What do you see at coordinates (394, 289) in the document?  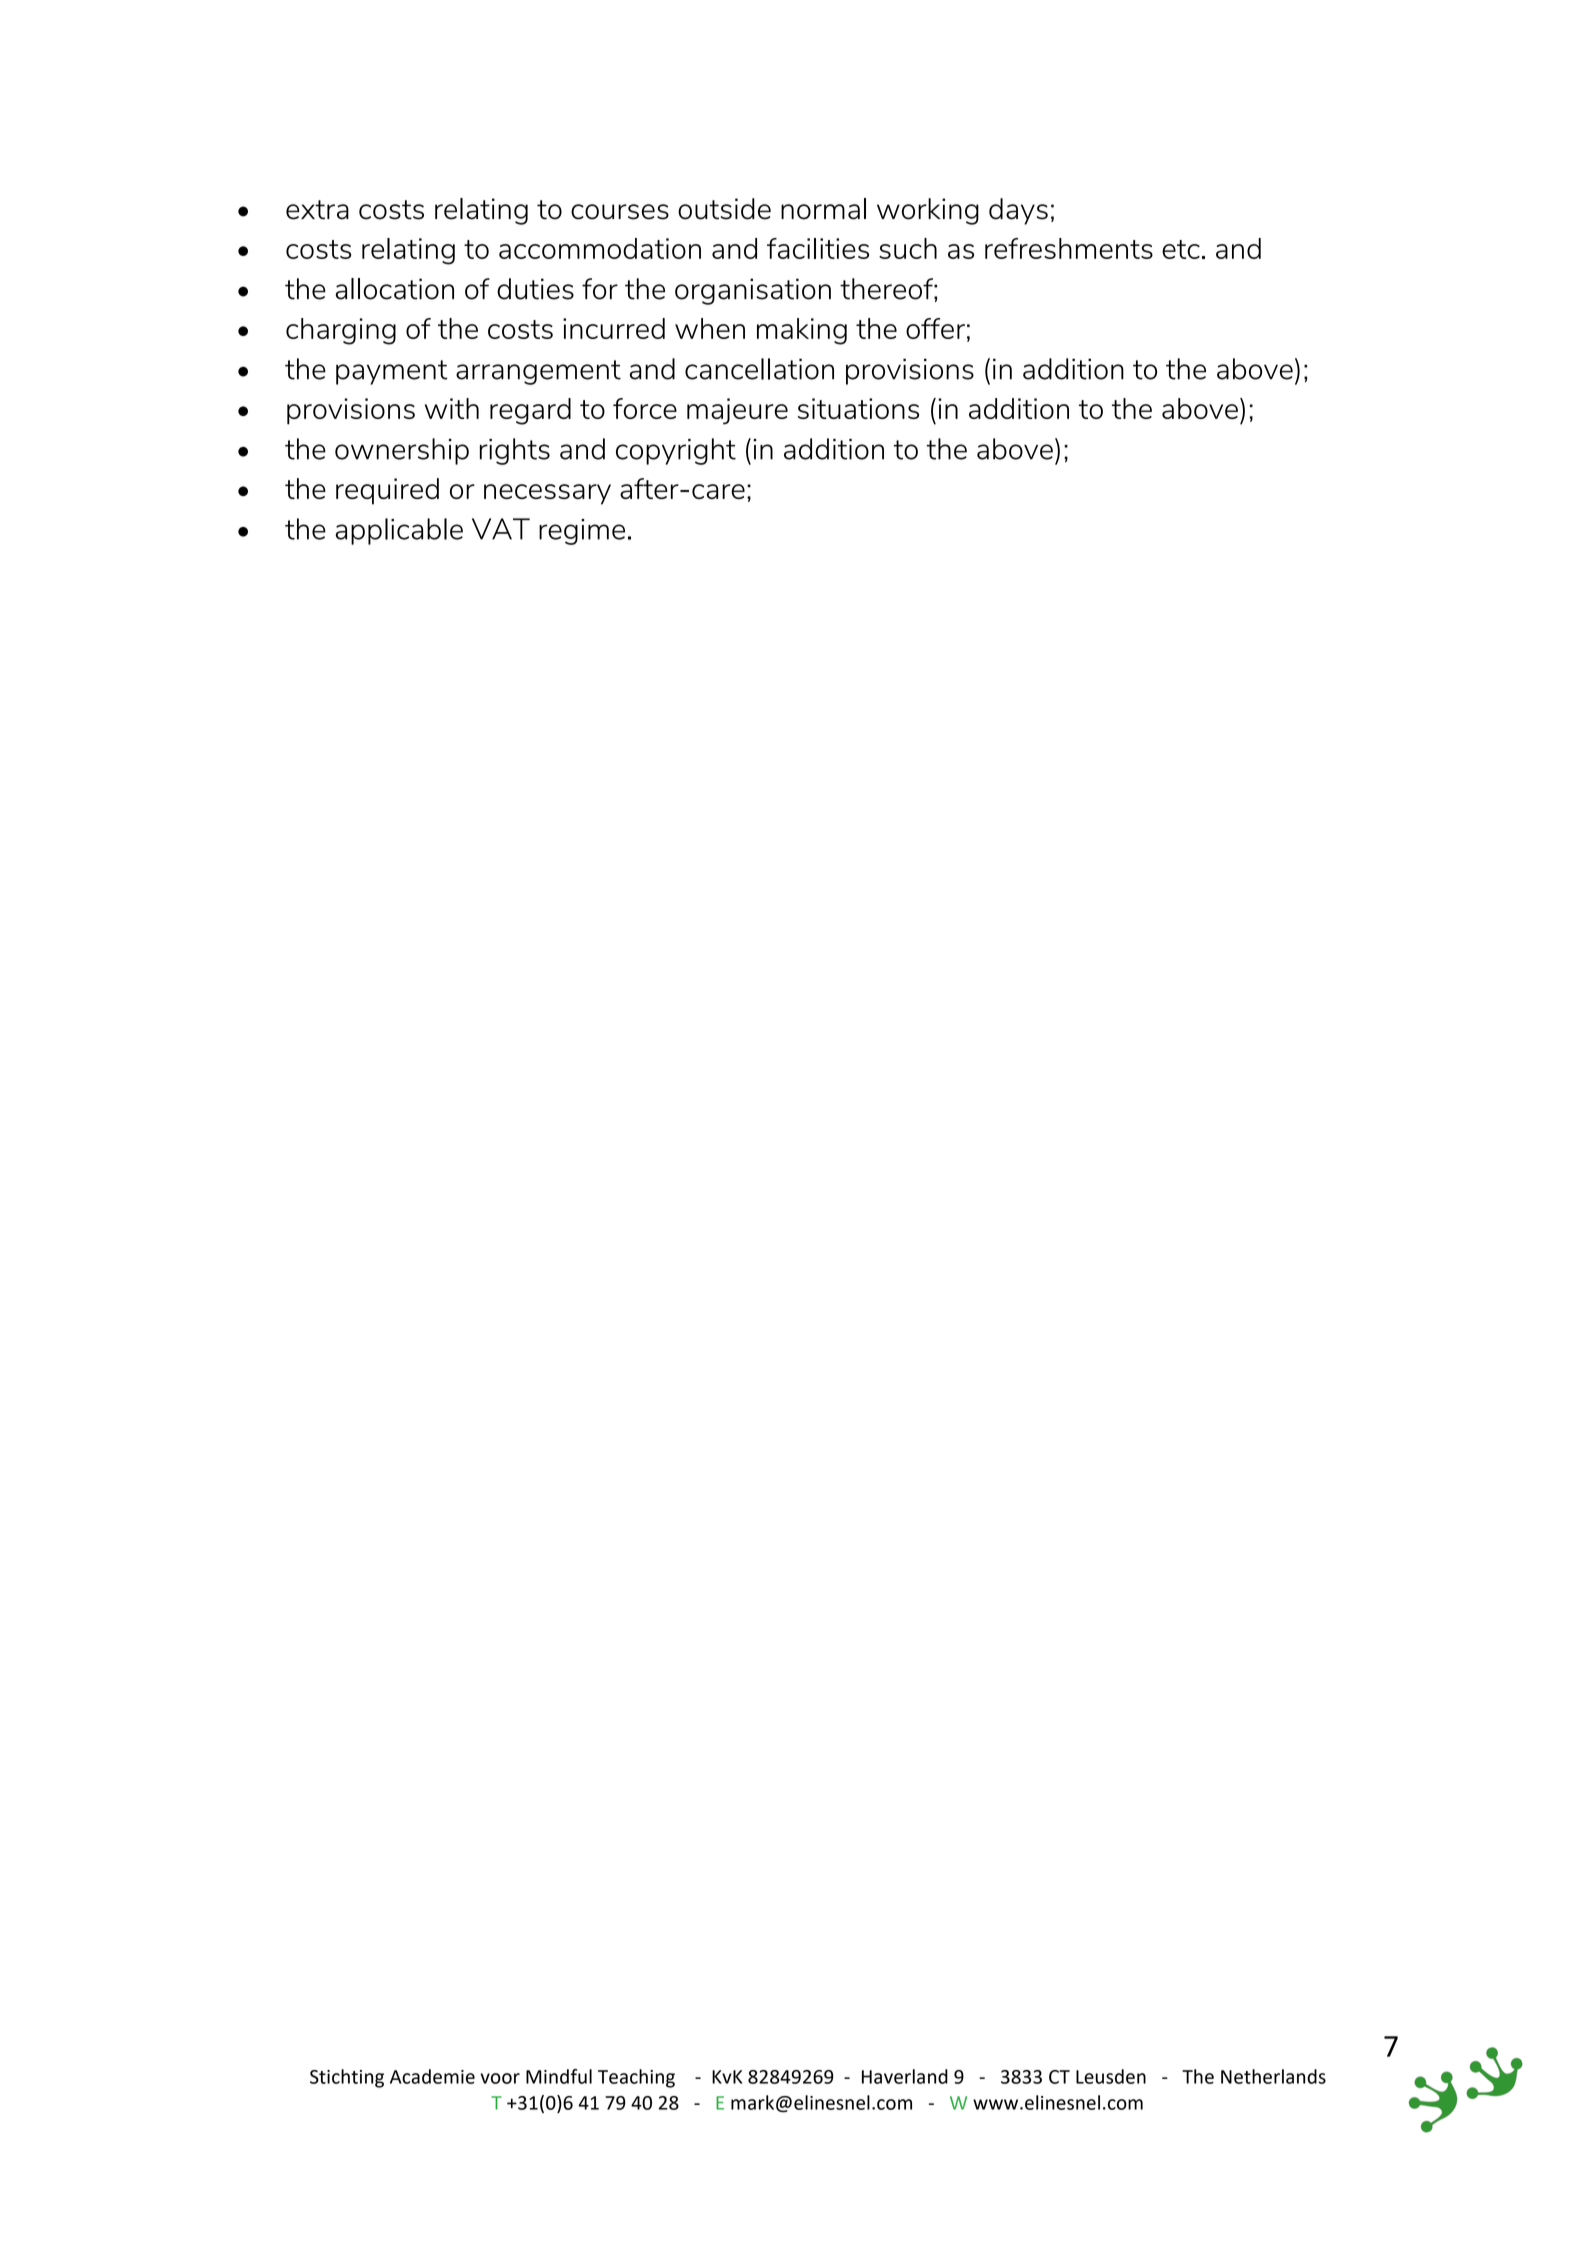 I see `allocation` at bounding box center [394, 289].
